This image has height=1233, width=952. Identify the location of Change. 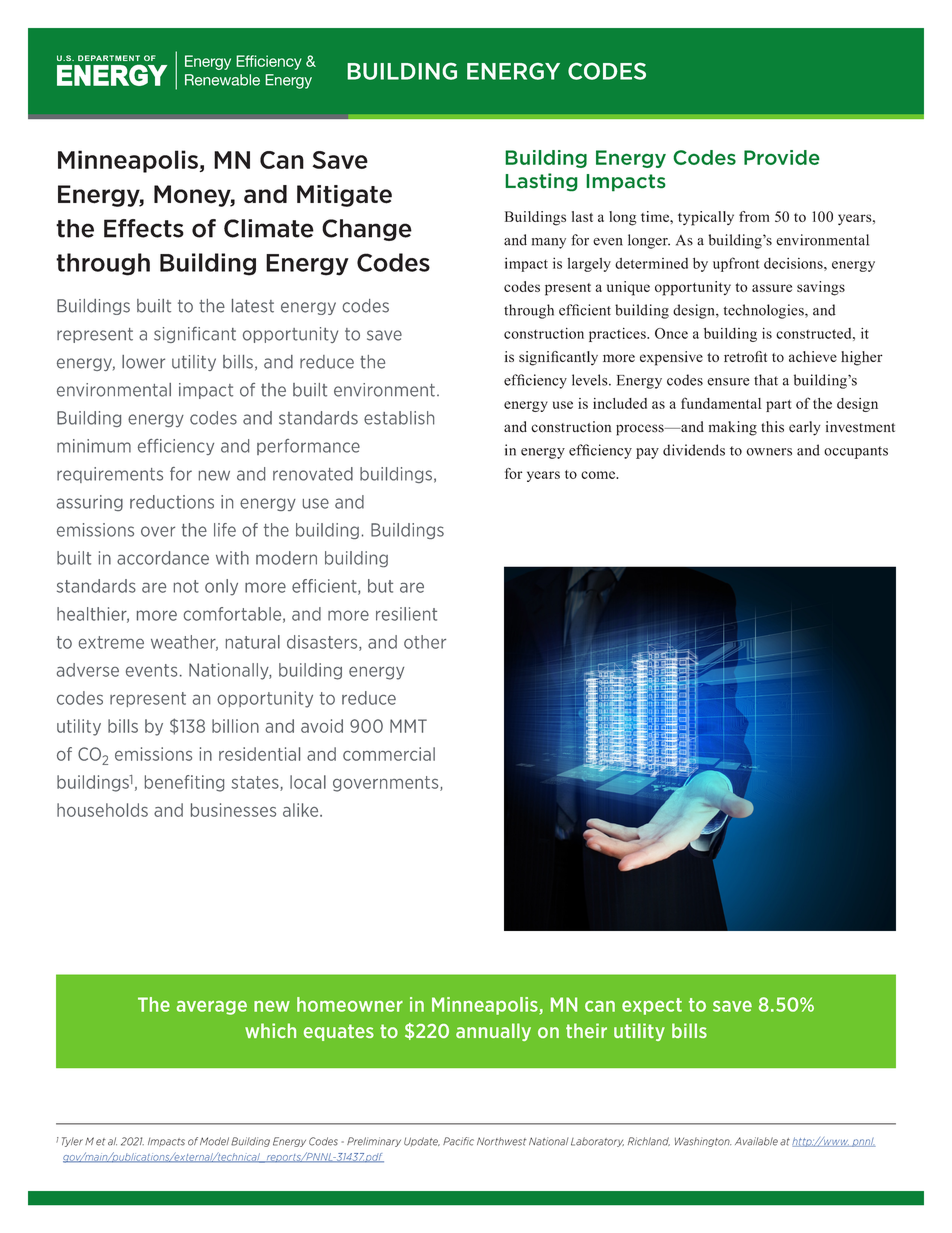
(367, 230).
